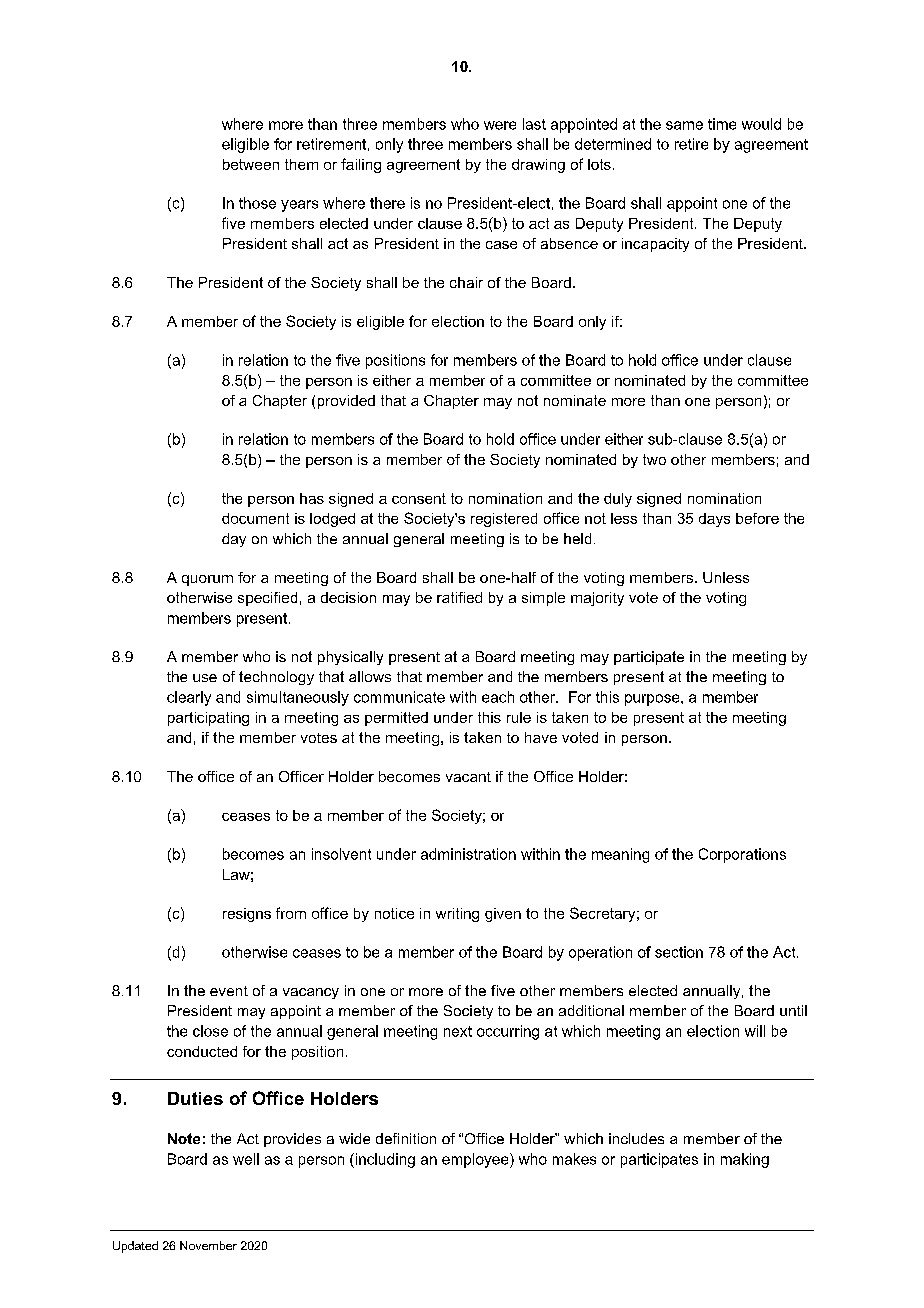 This page has height=1308, width=924. Describe the element at coordinates (500, 125) in the page. I see `were` at that location.
